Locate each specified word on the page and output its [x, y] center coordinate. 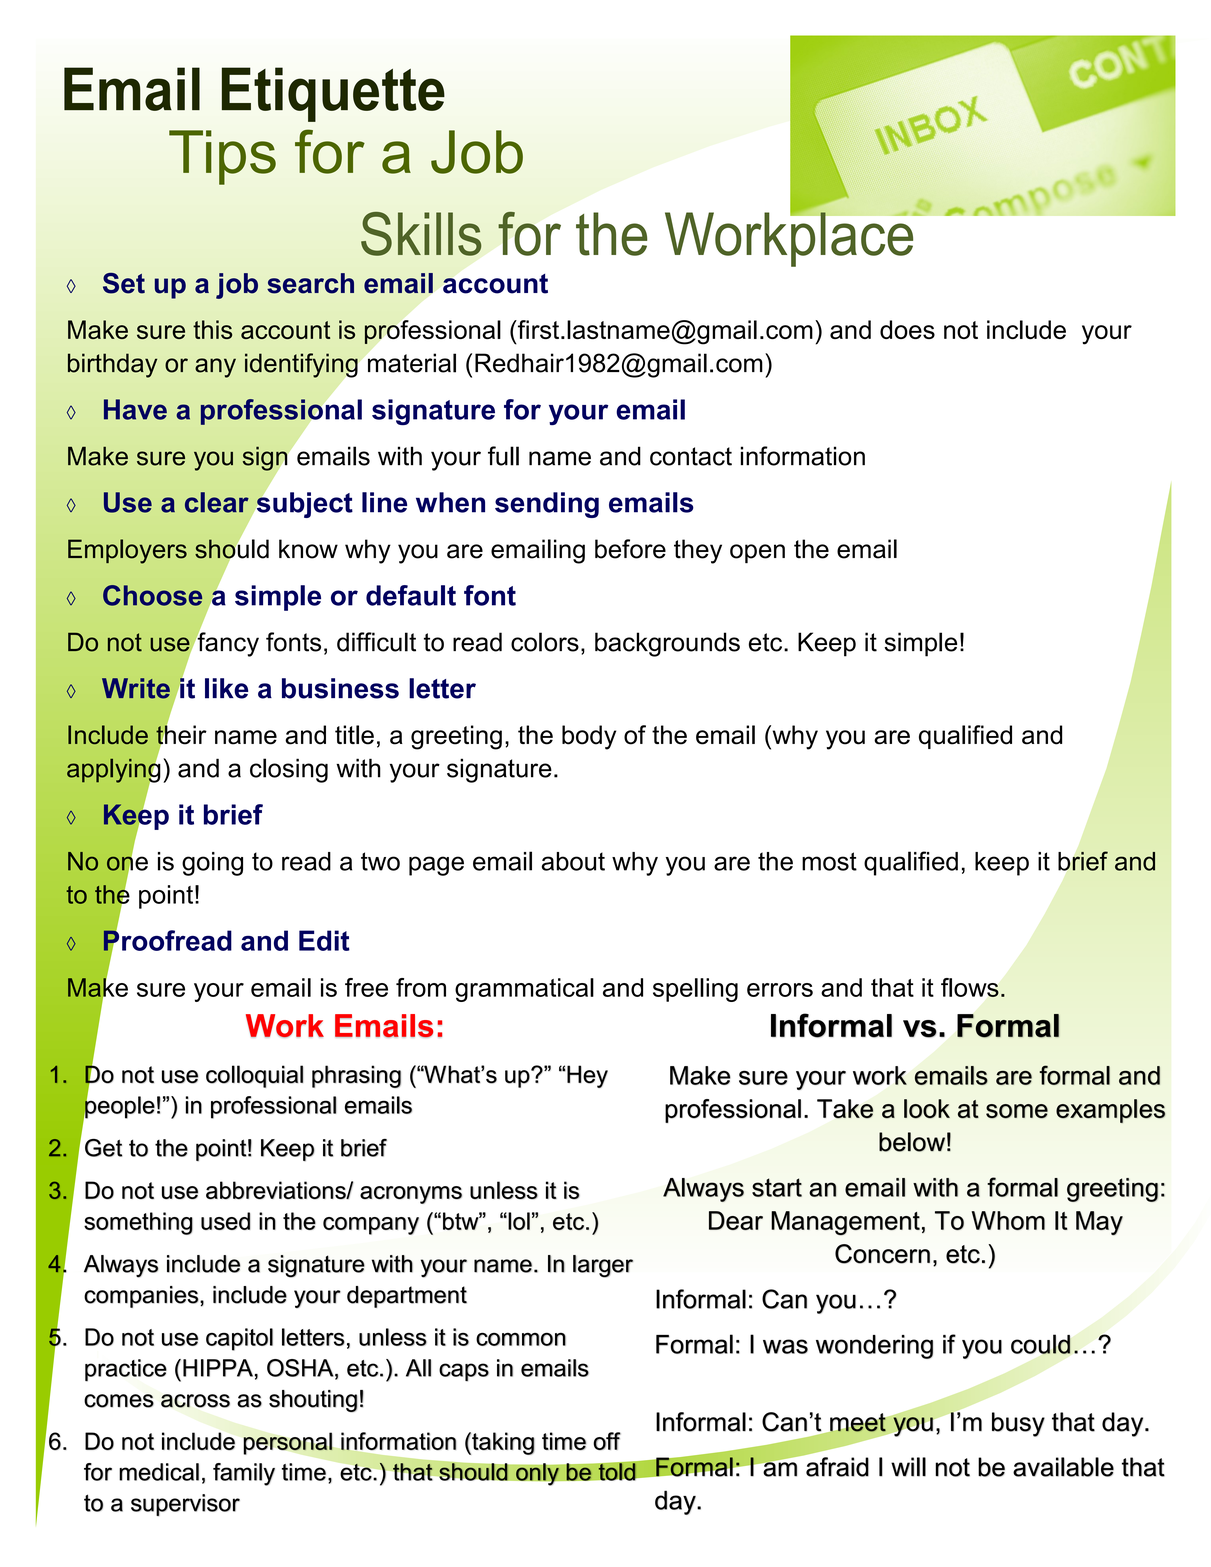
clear [217, 502]
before [630, 549]
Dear [736, 1220]
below [912, 1142]
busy [1018, 1424]
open [757, 553]
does [907, 329]
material [412, 363]
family [244, 1474]
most [829, 861]
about [573, 861]
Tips [222, 157]
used [225, 1221]
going [212, 864]
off [607, 1441]
